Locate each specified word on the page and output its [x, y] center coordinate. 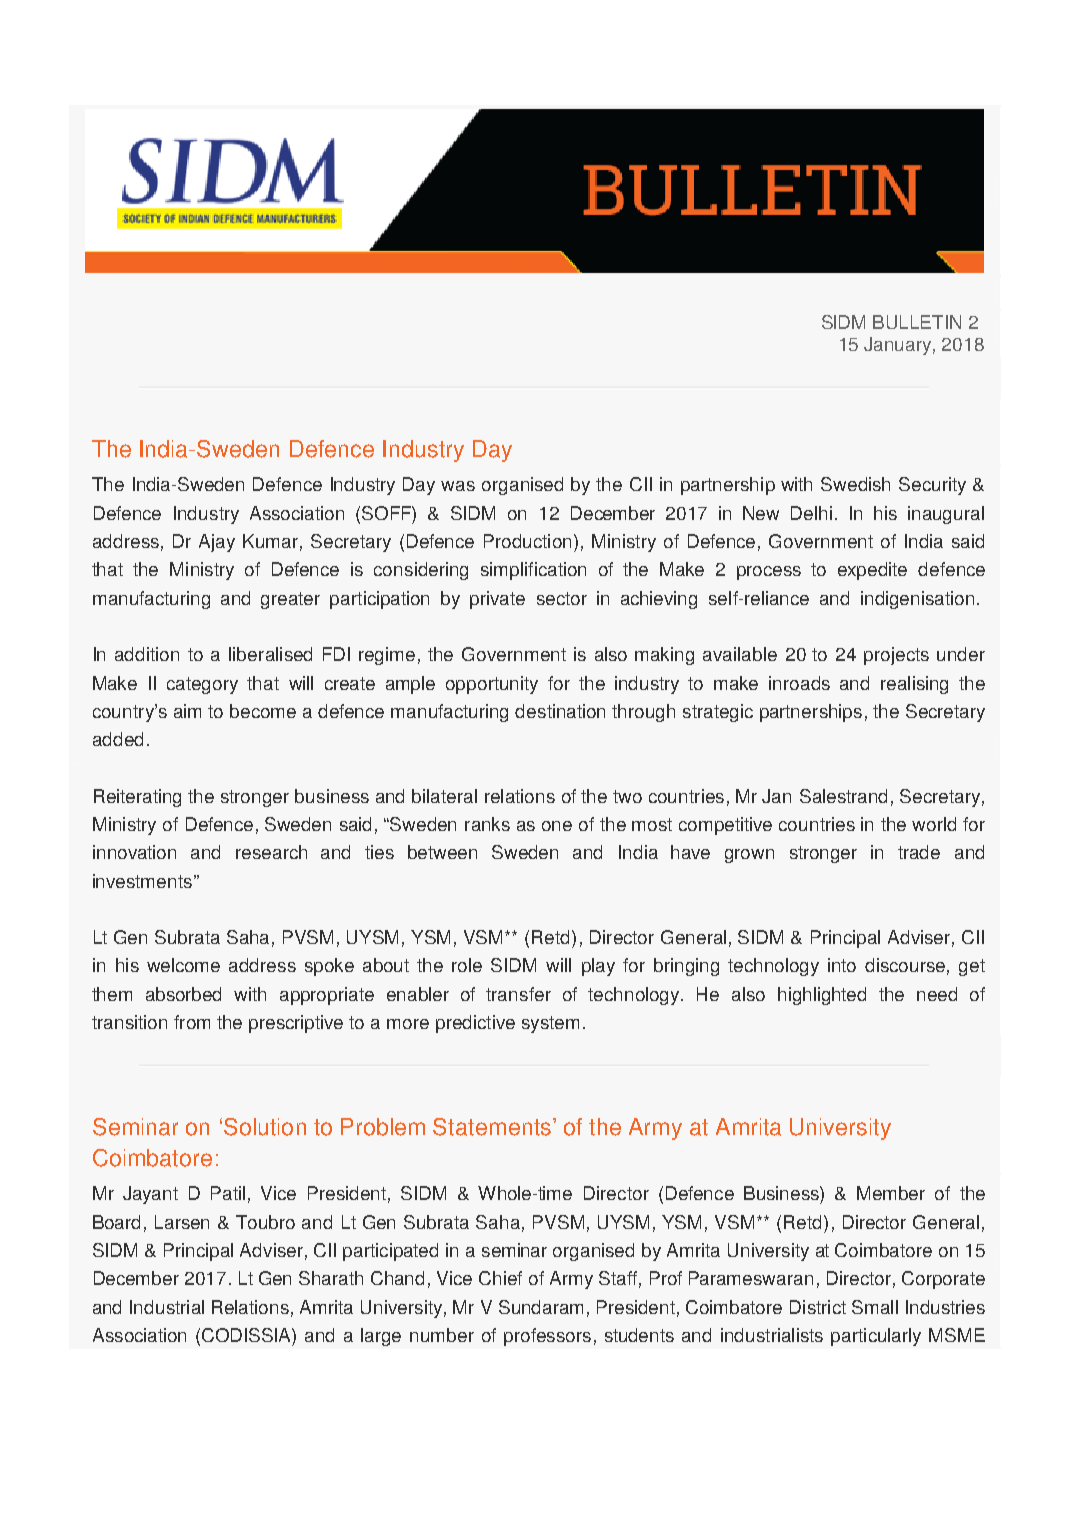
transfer [518, 994]
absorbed [183, 994]
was [458, 486]
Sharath [331, 1278]
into [842, 965]
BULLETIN [917, 322]
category [202, 685]
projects [896, 656]
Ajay [217, 543]
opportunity [492, 685]
